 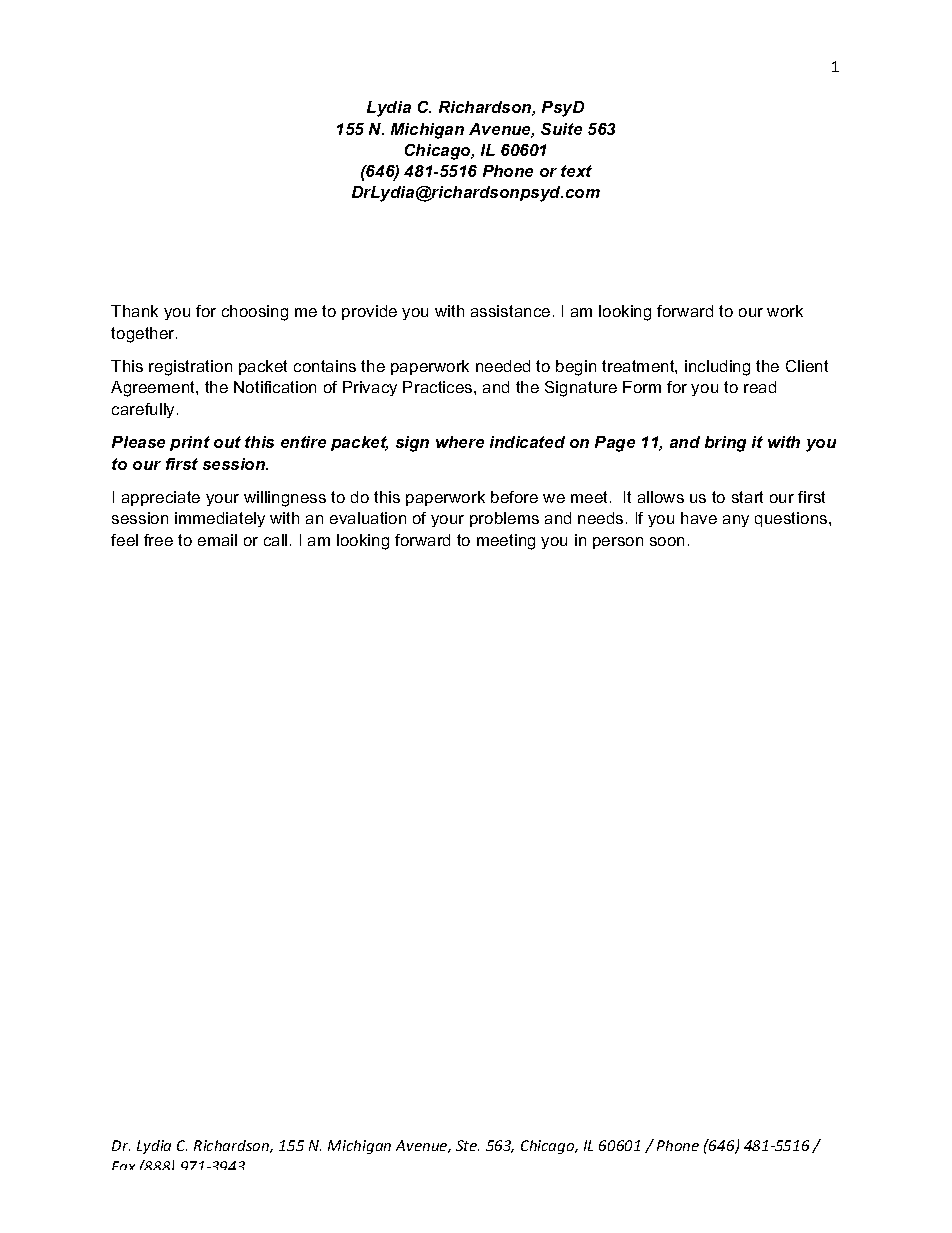 What do you see at coordinates (217, 540) in the screenshot?
I see `email` at bounding box center [217, 540].
